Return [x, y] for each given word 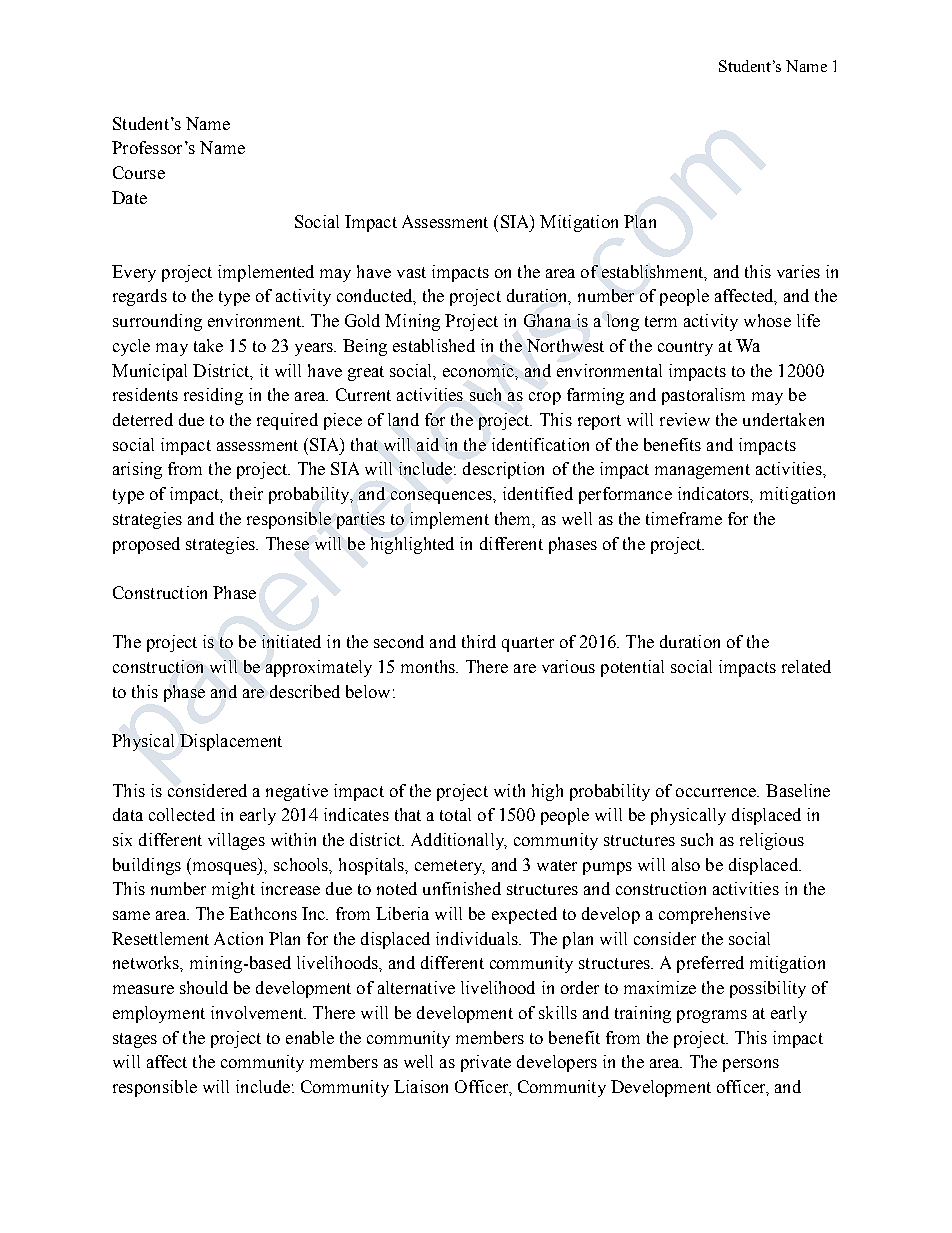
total [455, 814]
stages [135, 1040]
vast [411, 272]
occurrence [717, 792]
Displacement [231, 742]
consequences [442, 497]
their [246, 493]
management [702, 471]
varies [798, 271]
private [486, 1063]
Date [129, 197]
